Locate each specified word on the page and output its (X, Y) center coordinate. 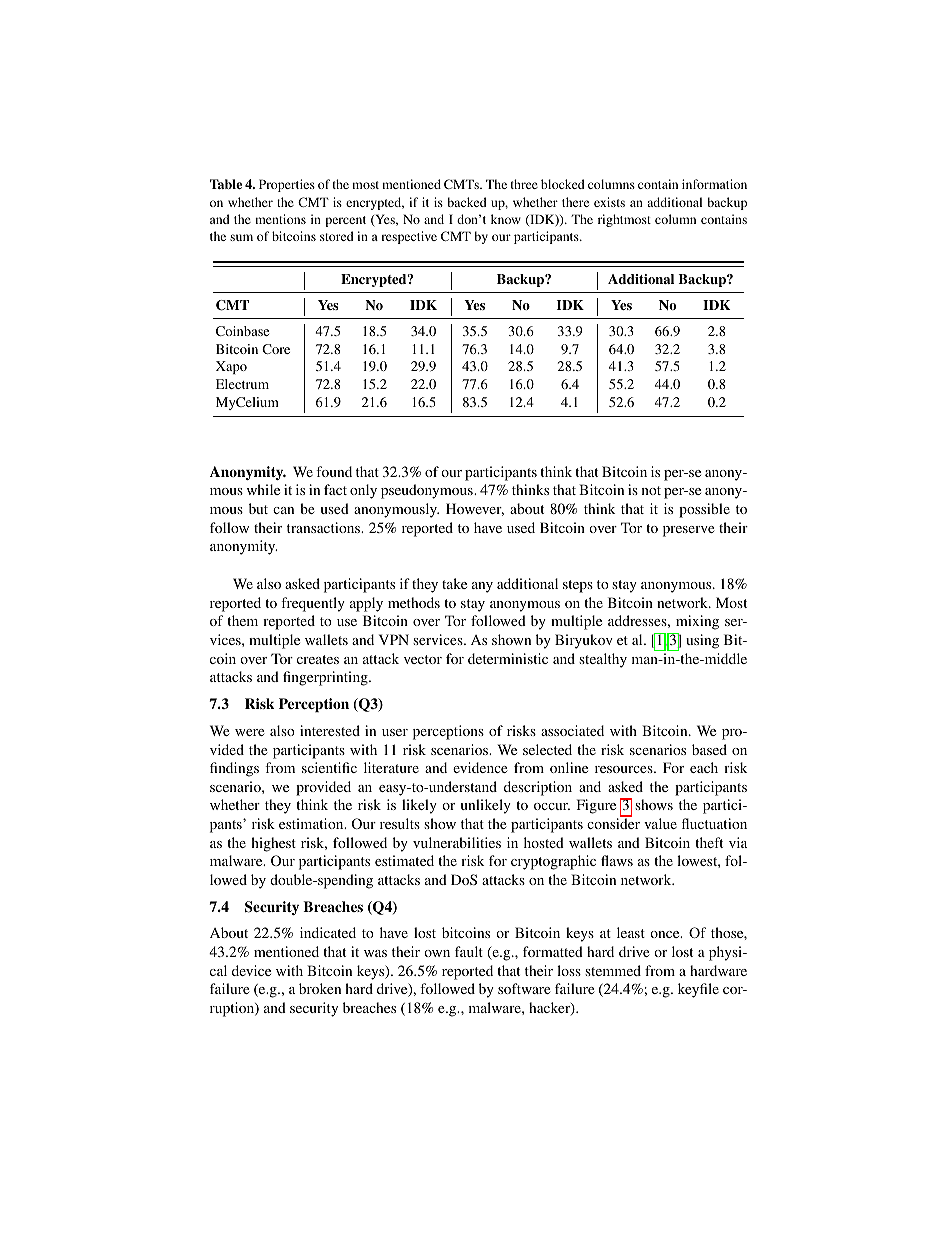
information (714, 184)
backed (467, 202)
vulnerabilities (457, 842)
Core (276, 349)
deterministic (508, 658)
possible (704, 510)
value (660, 823)
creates (318, 659)
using (702, 641)
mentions (280, 219)
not (651, 490)
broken (320, 988)
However (475, 509)
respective (409, 237)
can (283, 510)
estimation (312, 823)
